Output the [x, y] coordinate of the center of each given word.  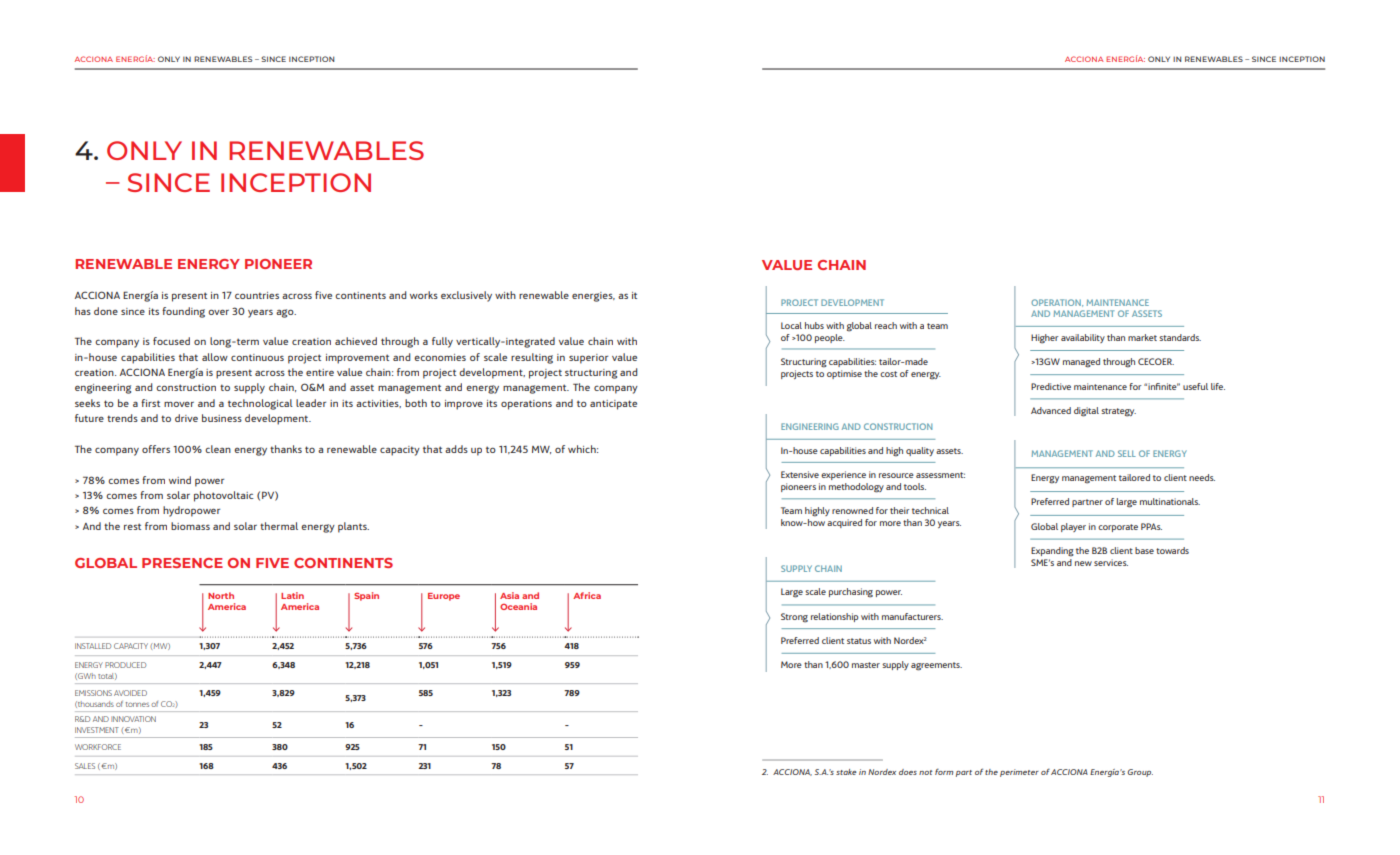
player [1073, 527]
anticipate [613, 405]
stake [846, 772]
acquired [844, 523]
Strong [794, 618]
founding [183, 312]
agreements [936, 666]
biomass [190, 526]
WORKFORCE [98, 747]
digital [1086, 412]
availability [1083, 338]
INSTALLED [93, 646]
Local [791, 325]
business [222, 418]
